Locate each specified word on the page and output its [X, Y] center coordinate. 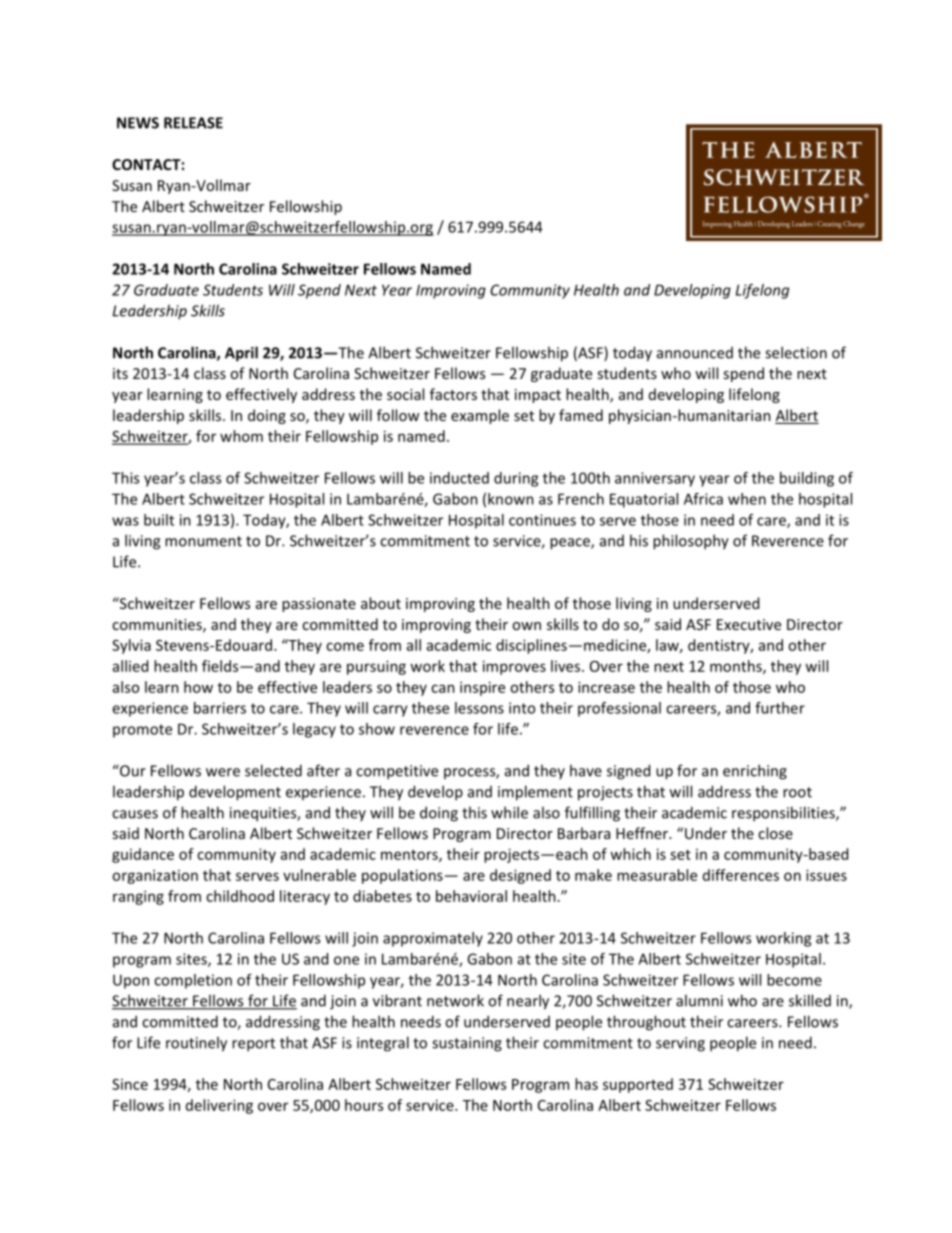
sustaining [467, 1044]
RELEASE [193, 123]
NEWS [138, 123]
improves [514, 667]
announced [695, 353]
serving [680, 1044]
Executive [749, 624]
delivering [219, 1106]
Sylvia [131, 646]
